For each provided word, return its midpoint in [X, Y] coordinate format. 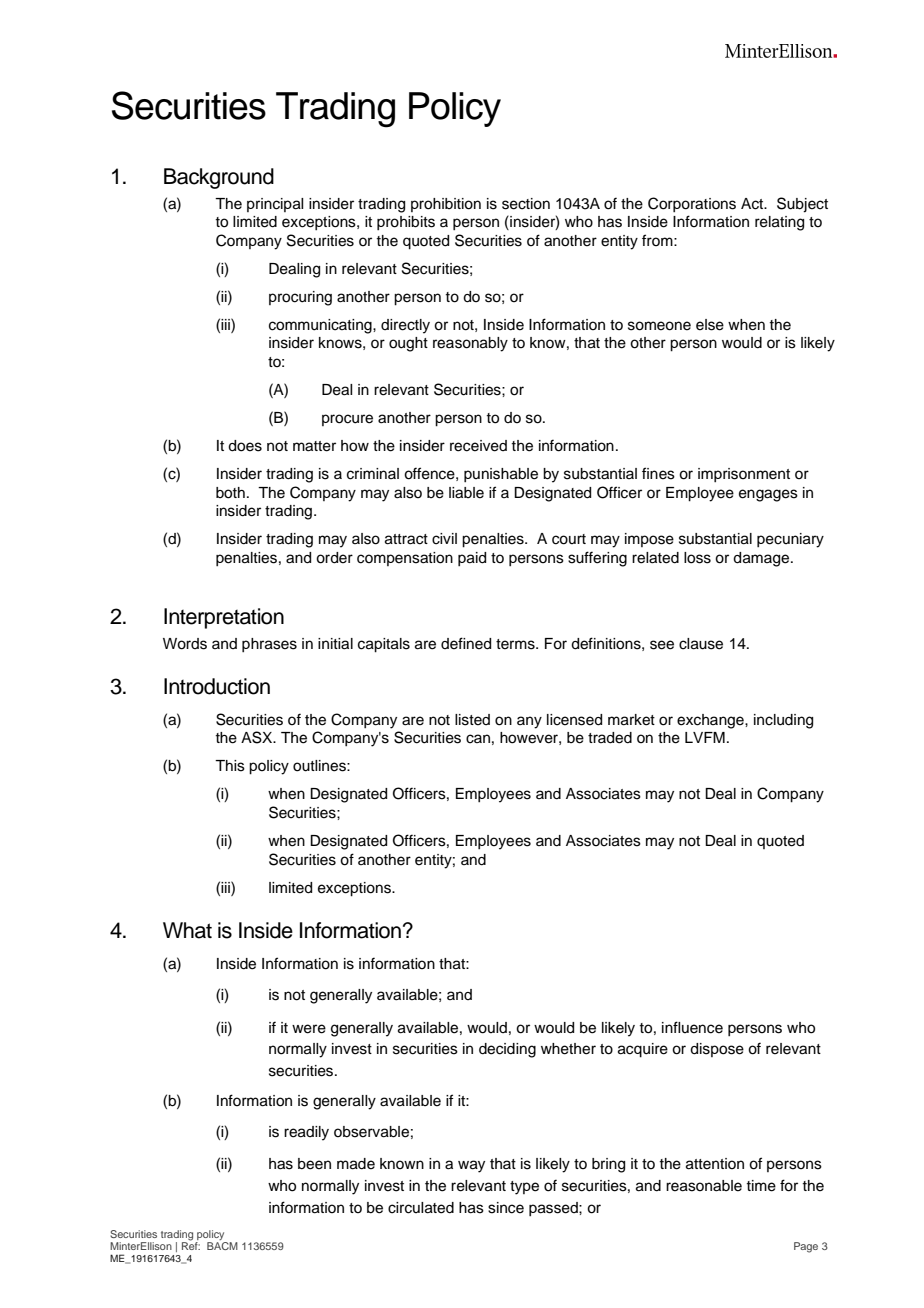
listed [472, 720]
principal [275, 205]
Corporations [692, 204]
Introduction [217, 686]
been [314, 1164]
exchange [711, 721]
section [526, 204]
